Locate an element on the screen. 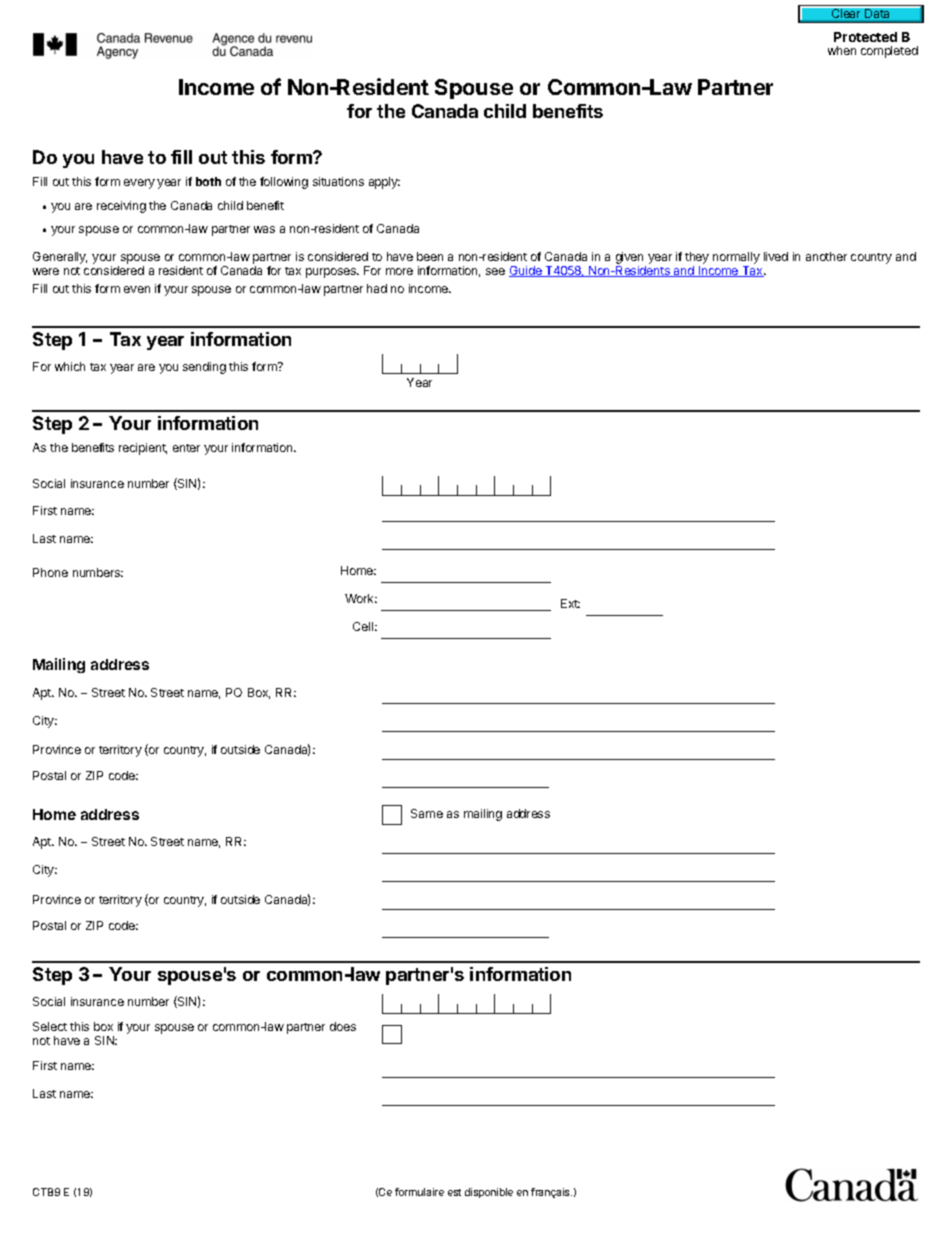 This screenshot has width=952, height=1233. Same is located at coordinates (427, 813).
